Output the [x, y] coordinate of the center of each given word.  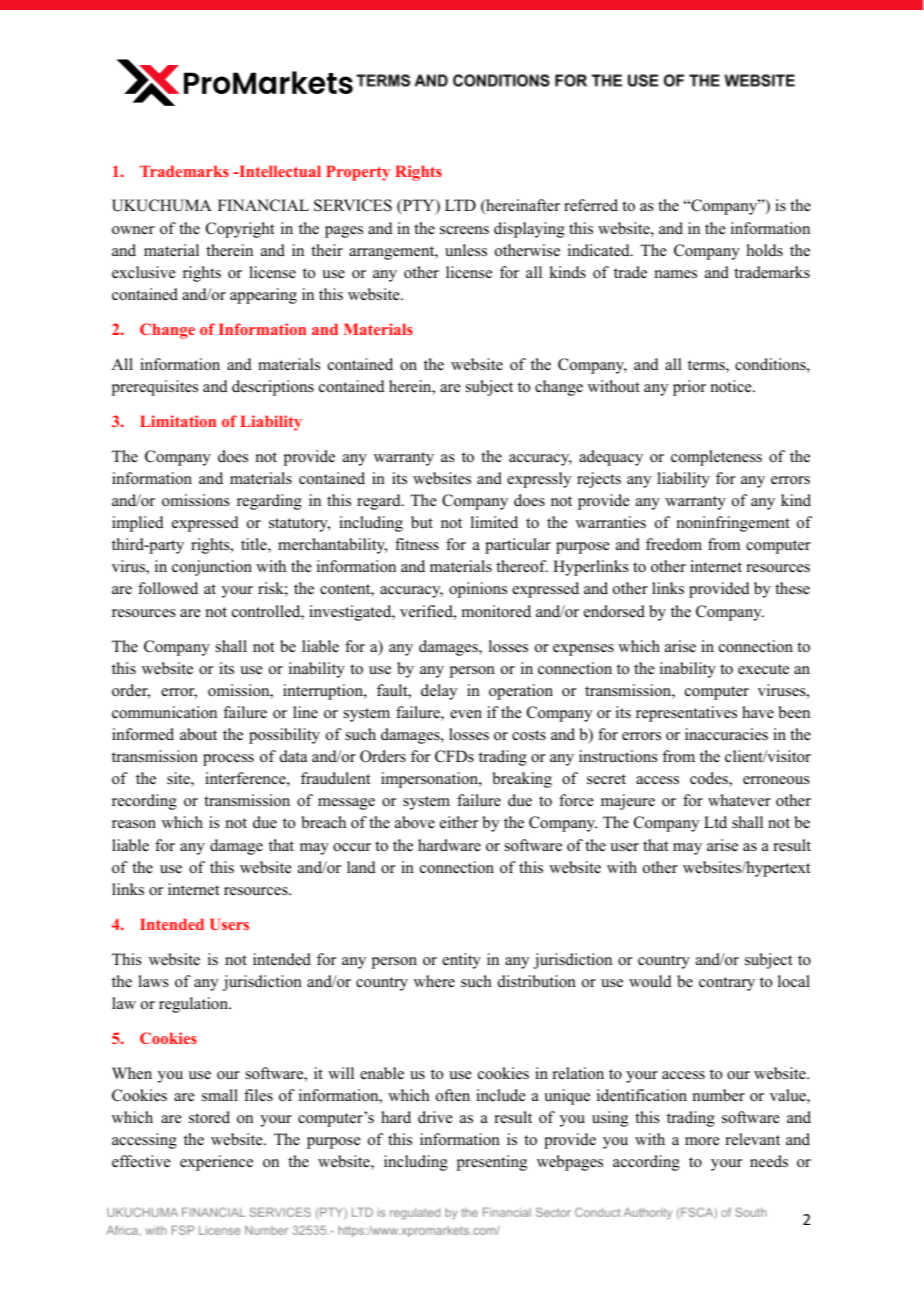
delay [439, 692]
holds [765, 250]
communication [164, 712]
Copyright [240, 230]
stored [209, 1117]
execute [763, 669]
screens [464, 230]
